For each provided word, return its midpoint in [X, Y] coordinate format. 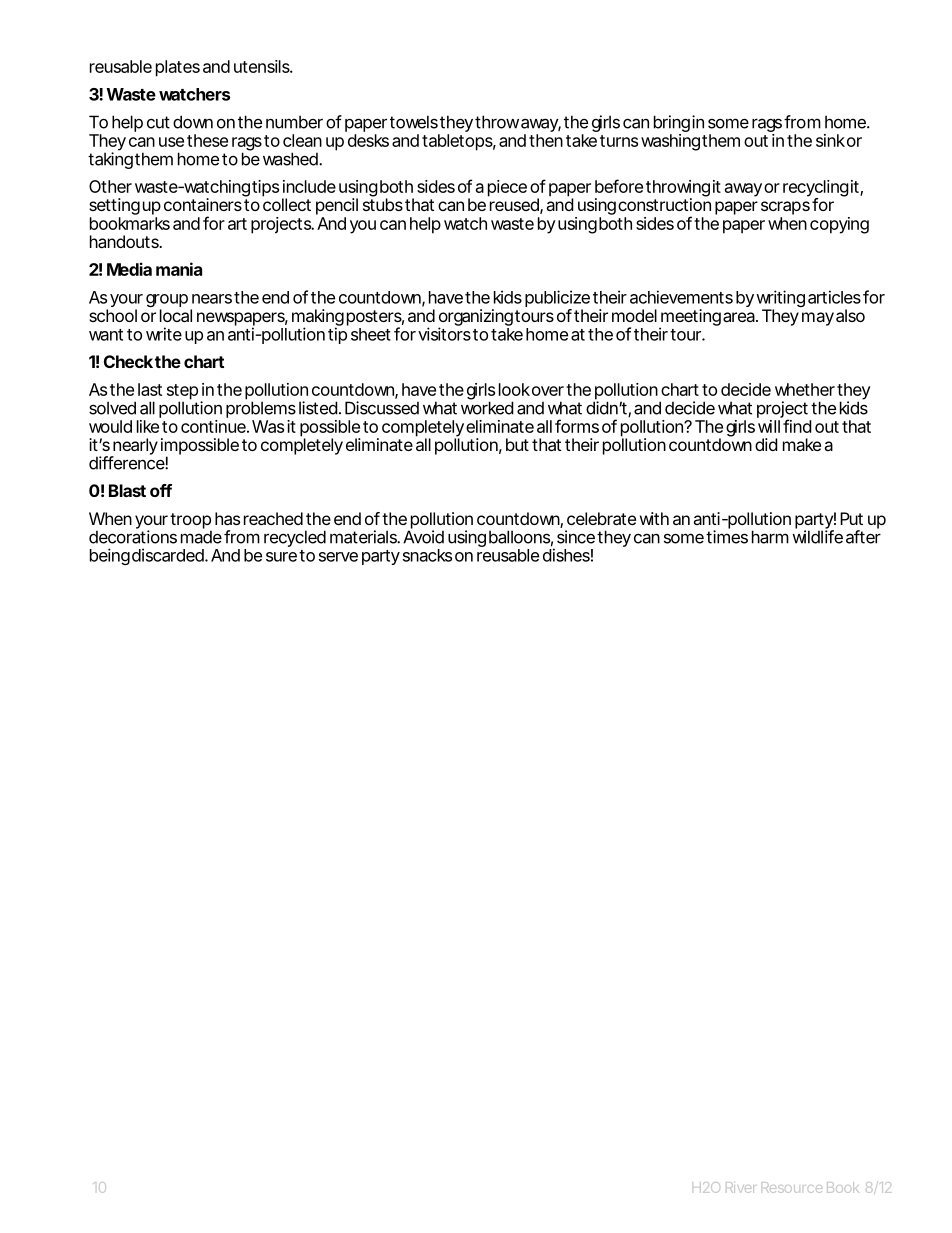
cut [158, 122]
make [802, 444]
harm [770, 537]
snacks [427, 555]
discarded [169, 555]
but [517, 444]
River [740, 1187]
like [148, 426]
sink [830, 140]
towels [414, 122]
